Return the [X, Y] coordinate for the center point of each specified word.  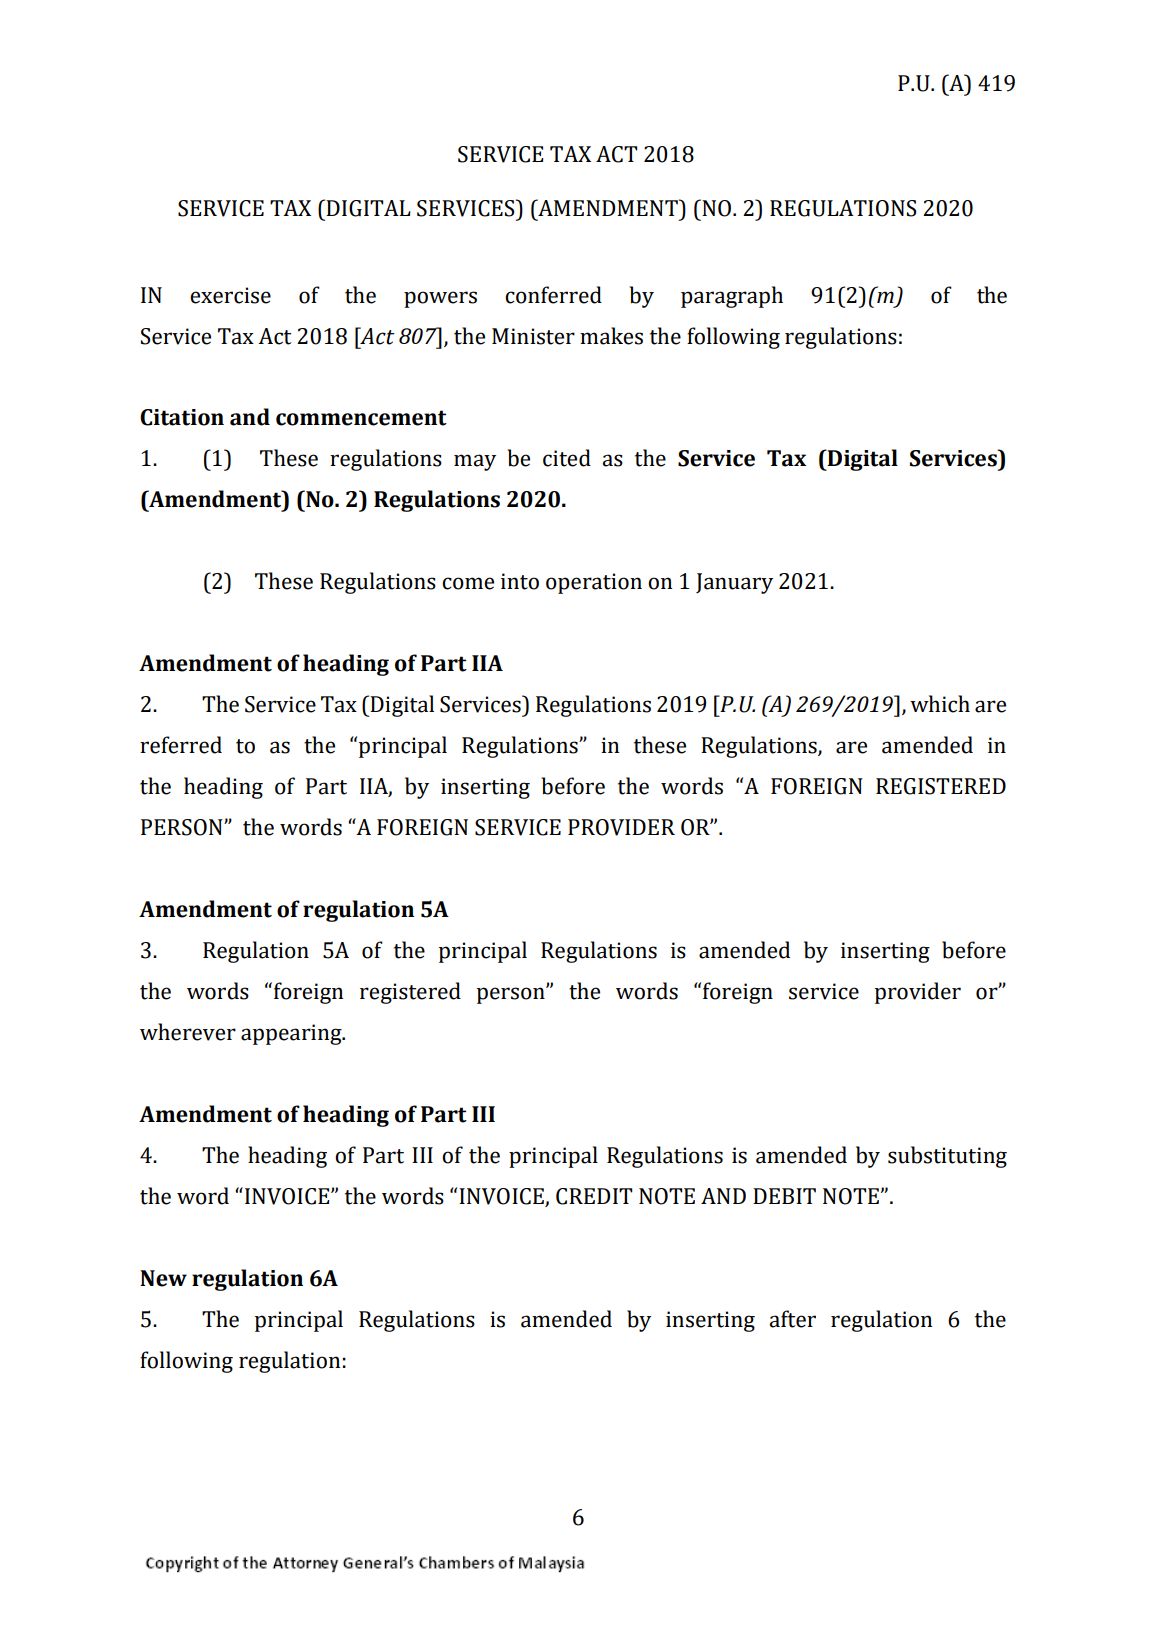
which [940, 704]
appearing [292, 1034]
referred [181, 745]
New [163, 1278]
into [520, 581]
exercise [230, 295]
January [734, 583]
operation [594, 583]
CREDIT [594, 1196]
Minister [533, 336]
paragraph [732, 297]
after [792, 1319]
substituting [947, 1157]
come [468, 583]
